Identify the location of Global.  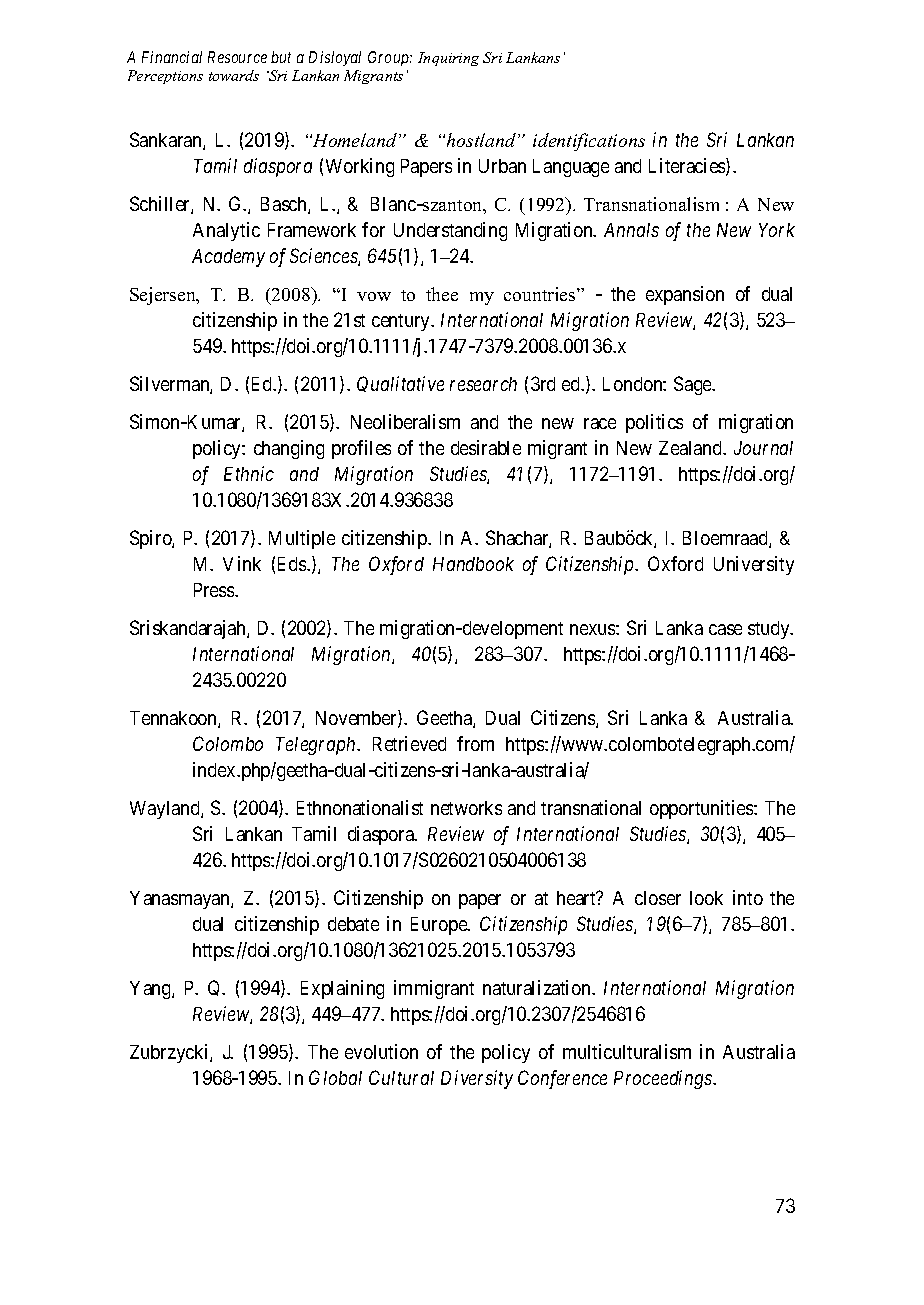
(335, 1077).
